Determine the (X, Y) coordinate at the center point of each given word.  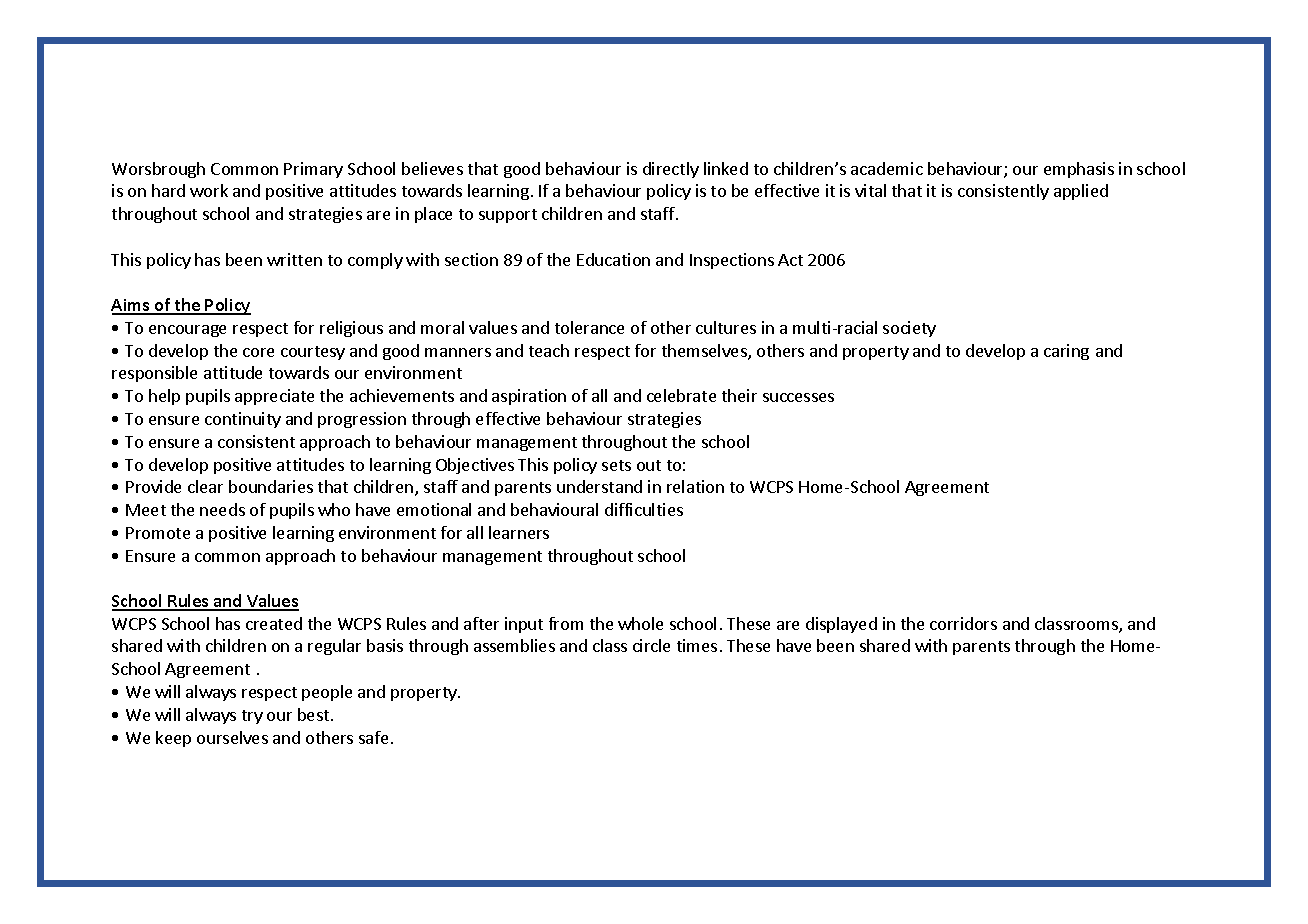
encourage (187, 331)
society (909, 329)
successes (798, 397)
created (274, 623)
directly (671, 170)
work (209, 190)
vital (870, 190)
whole (640, 623)
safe (373, 737)
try (252, 717)
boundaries (271, 486)
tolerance (589, 327)
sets (616, 465)
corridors (963, 623)
